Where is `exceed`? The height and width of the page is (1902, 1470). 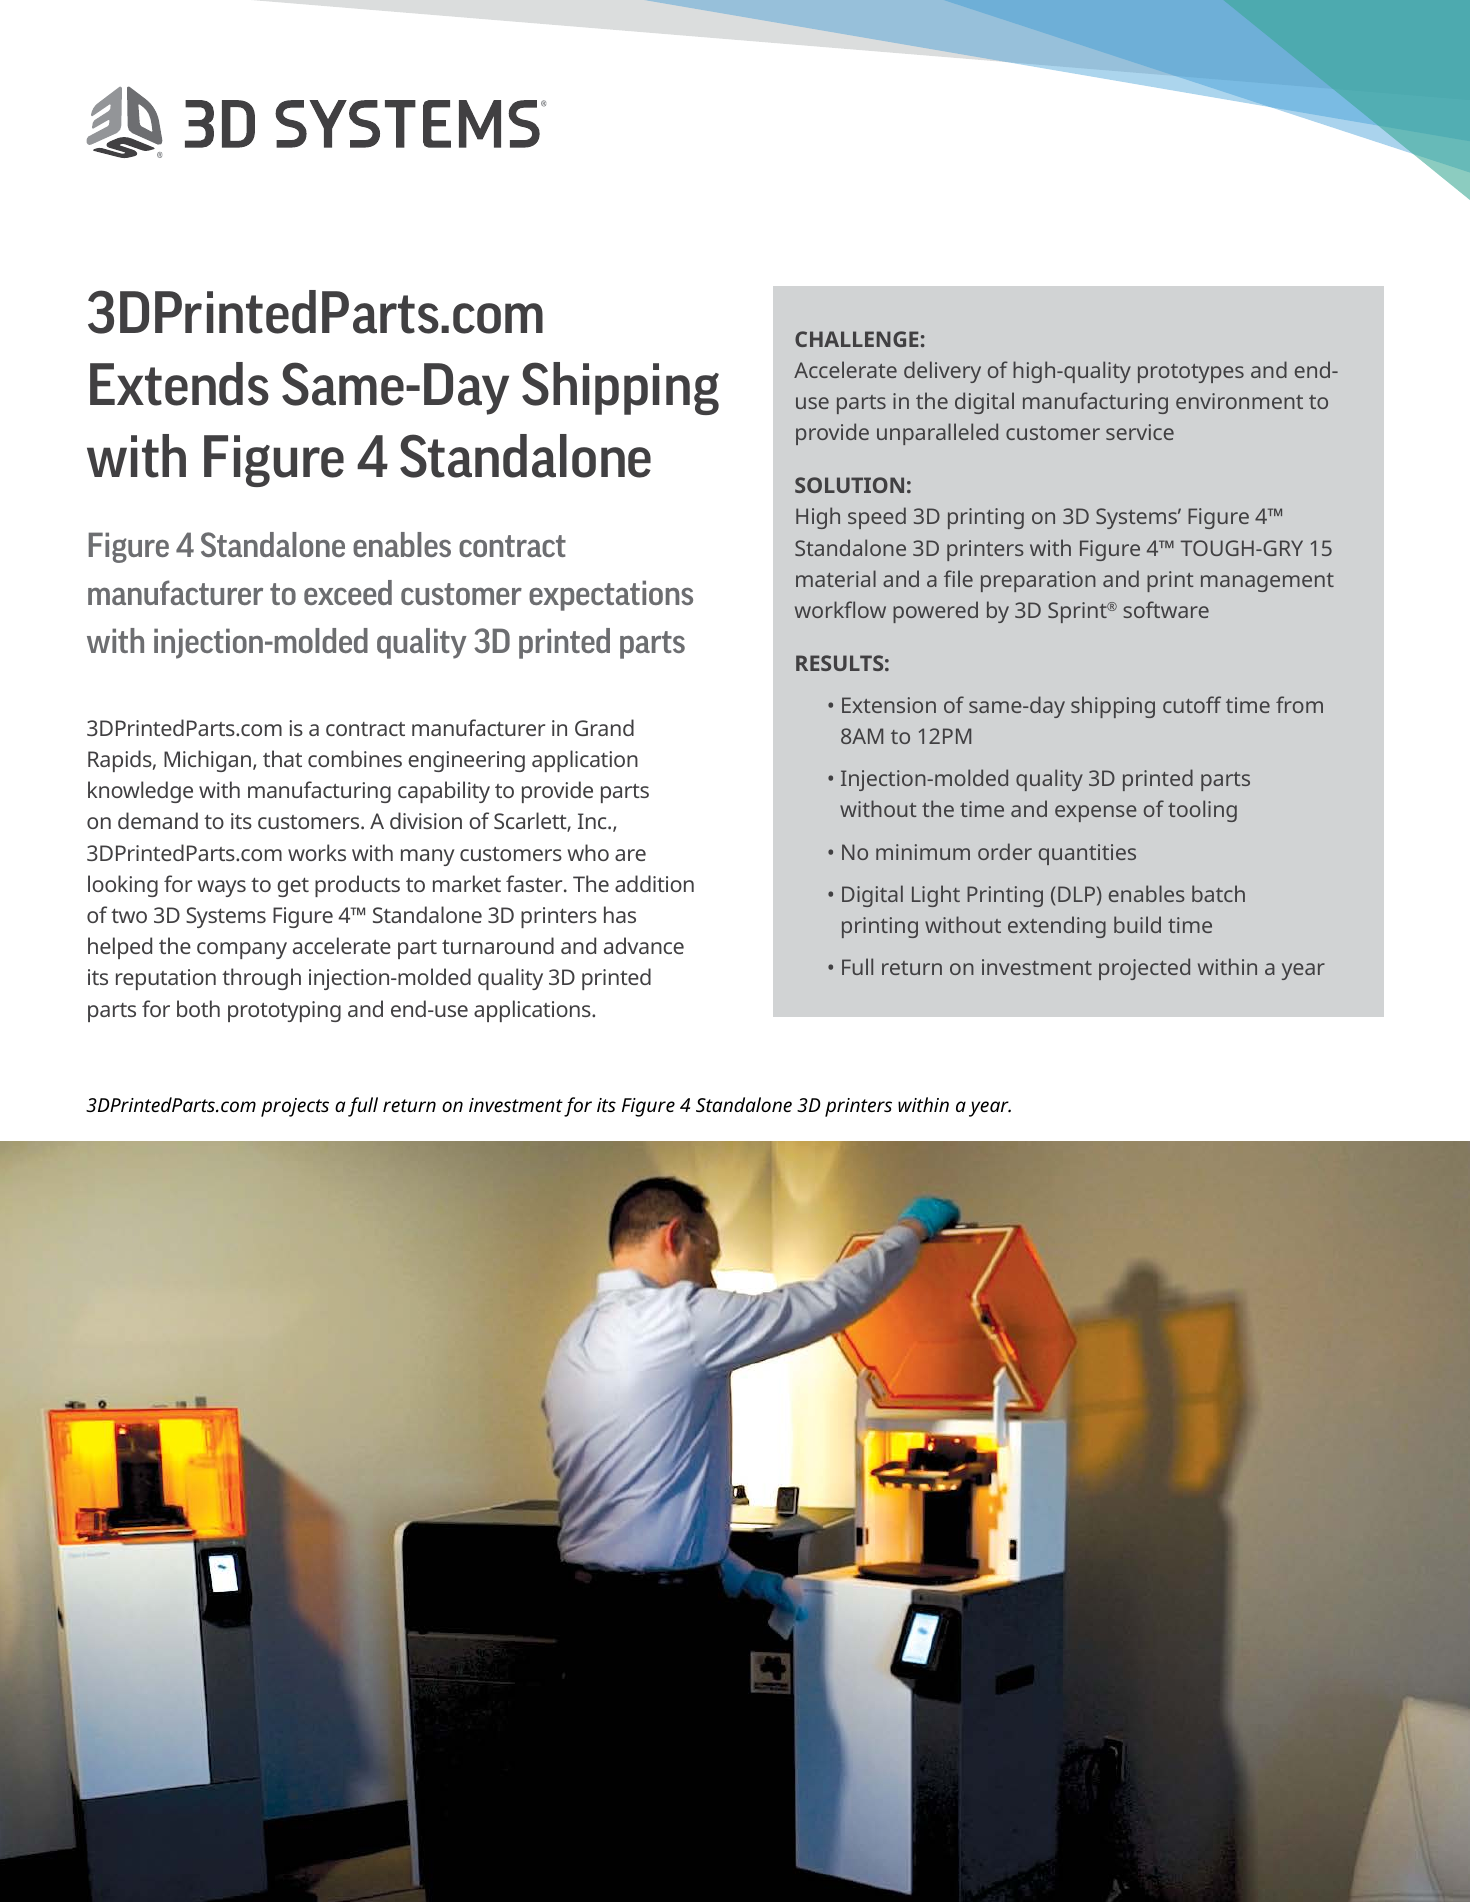 exceed is located at coordinates (348, 592).
